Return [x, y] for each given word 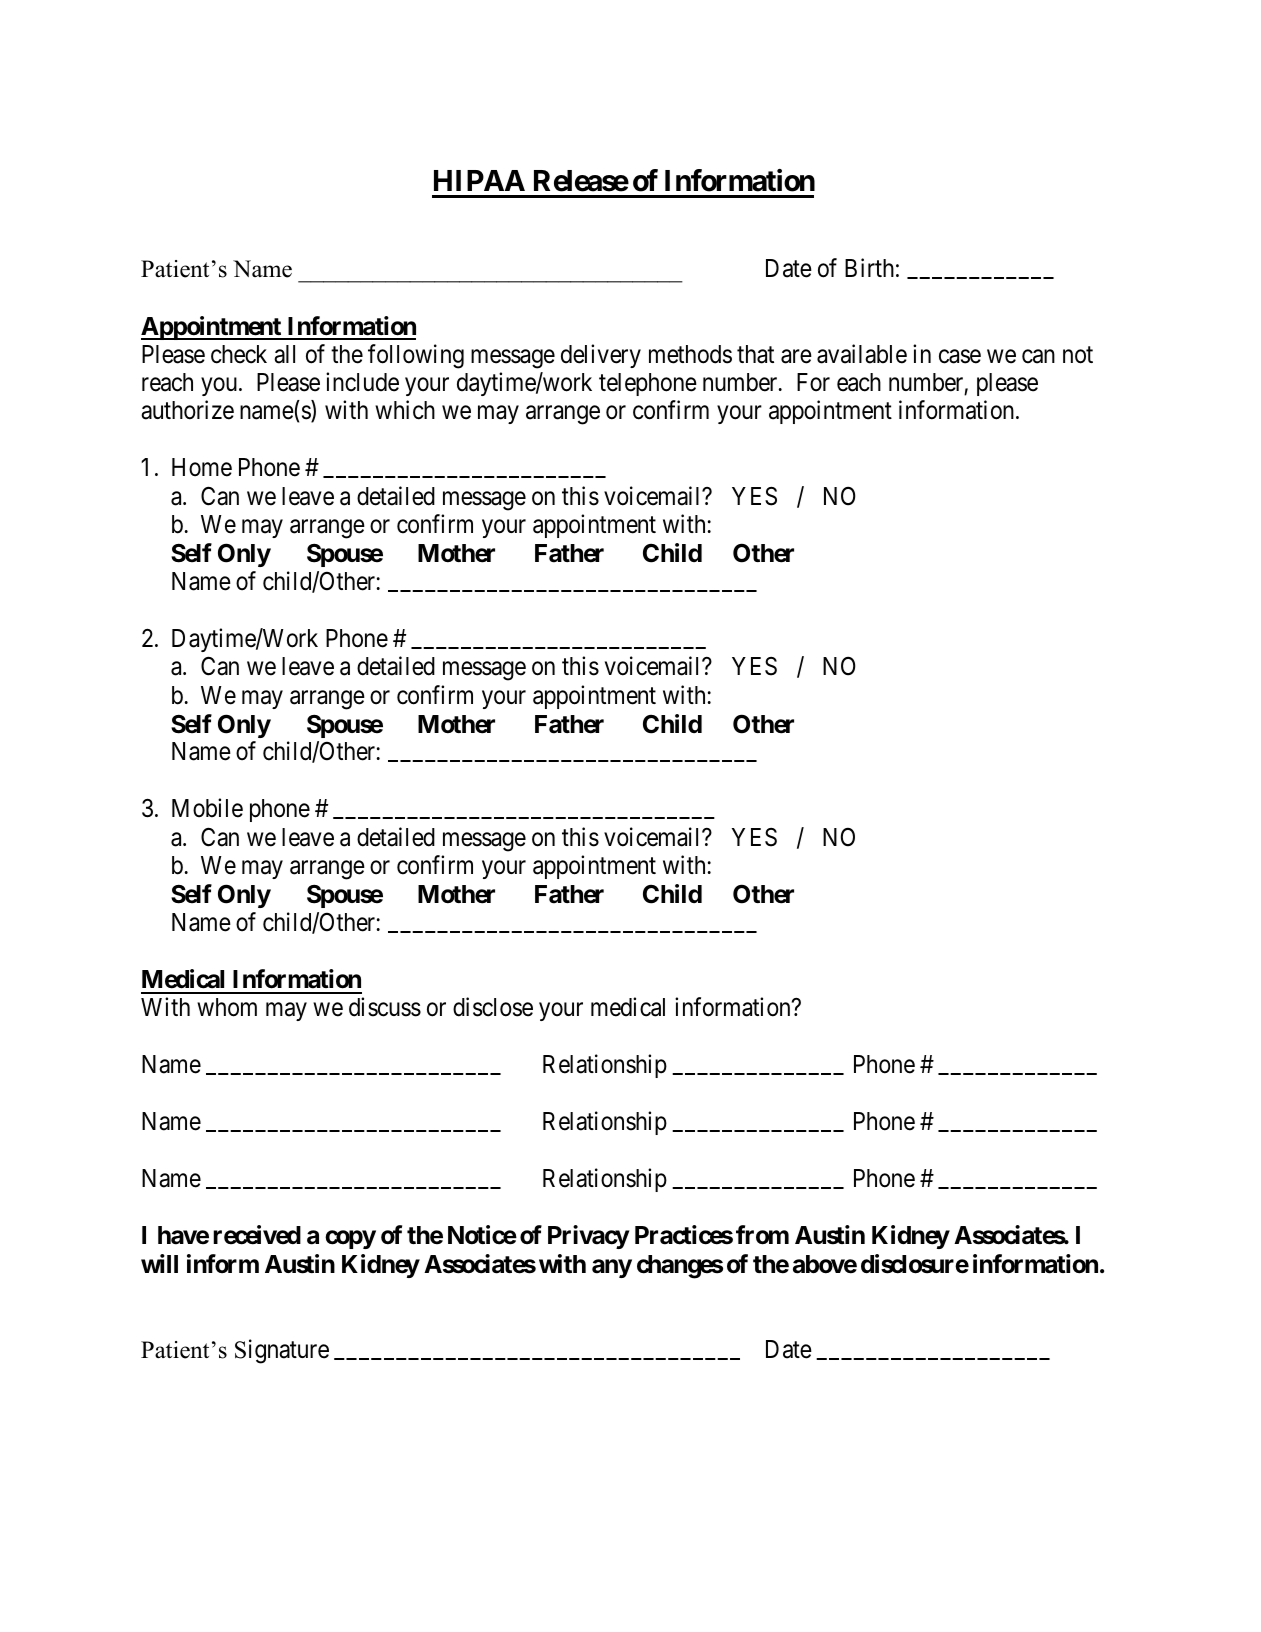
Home [202, 467]
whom [227, 1007]
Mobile [207, 808]
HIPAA [479, 180]
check [239, 354]
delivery [601, 356]
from [762, 1235]
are [796, 356]
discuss [385, 1007]
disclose [493, 1007]
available [862, 354]
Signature [282, 1351]
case [960, 356]
